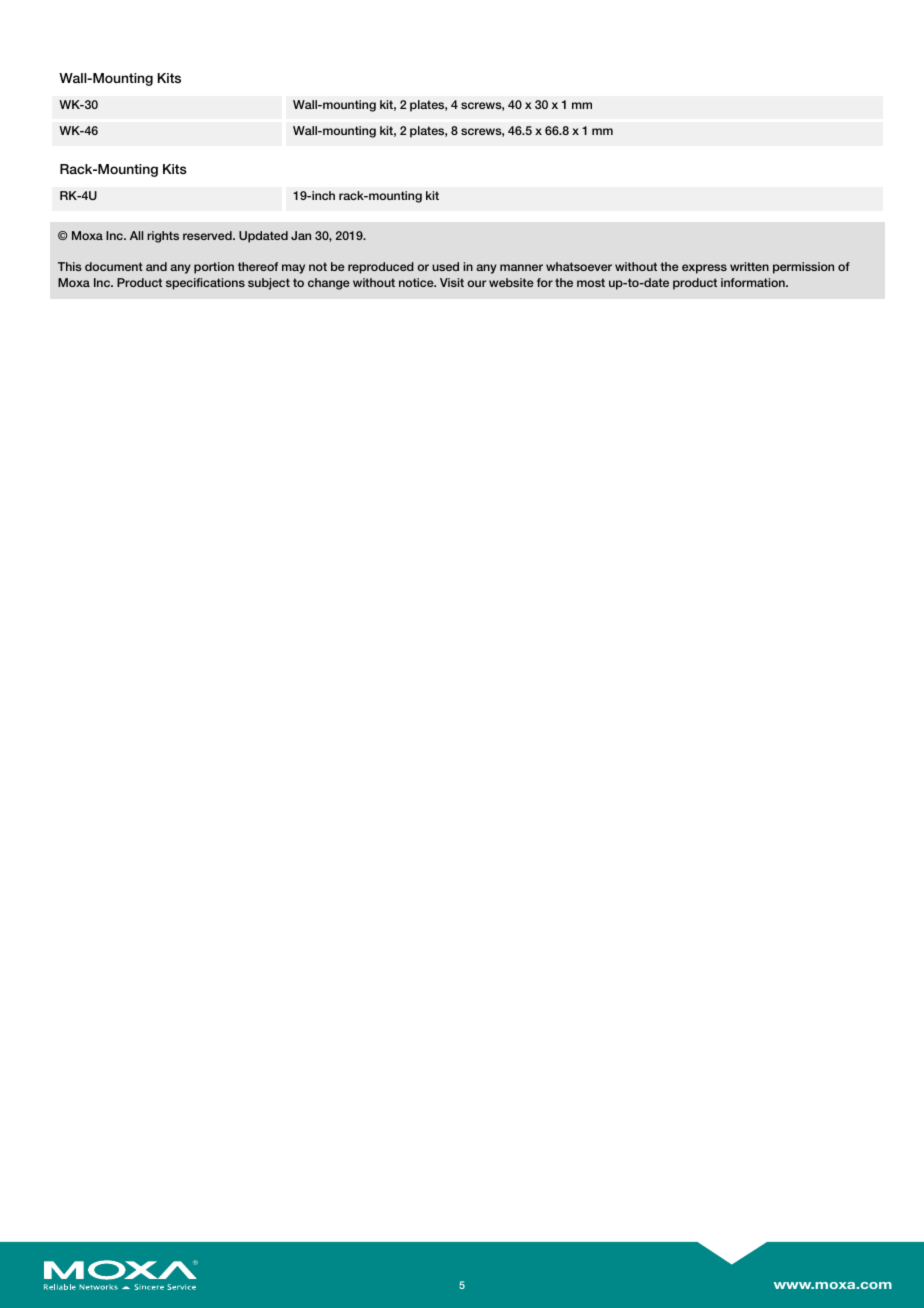 This screenshot has height=1308, width=924. What do you see at coordinates (445, 266) in the screenshot?
I see `used` at bounding box center [445, 266].
